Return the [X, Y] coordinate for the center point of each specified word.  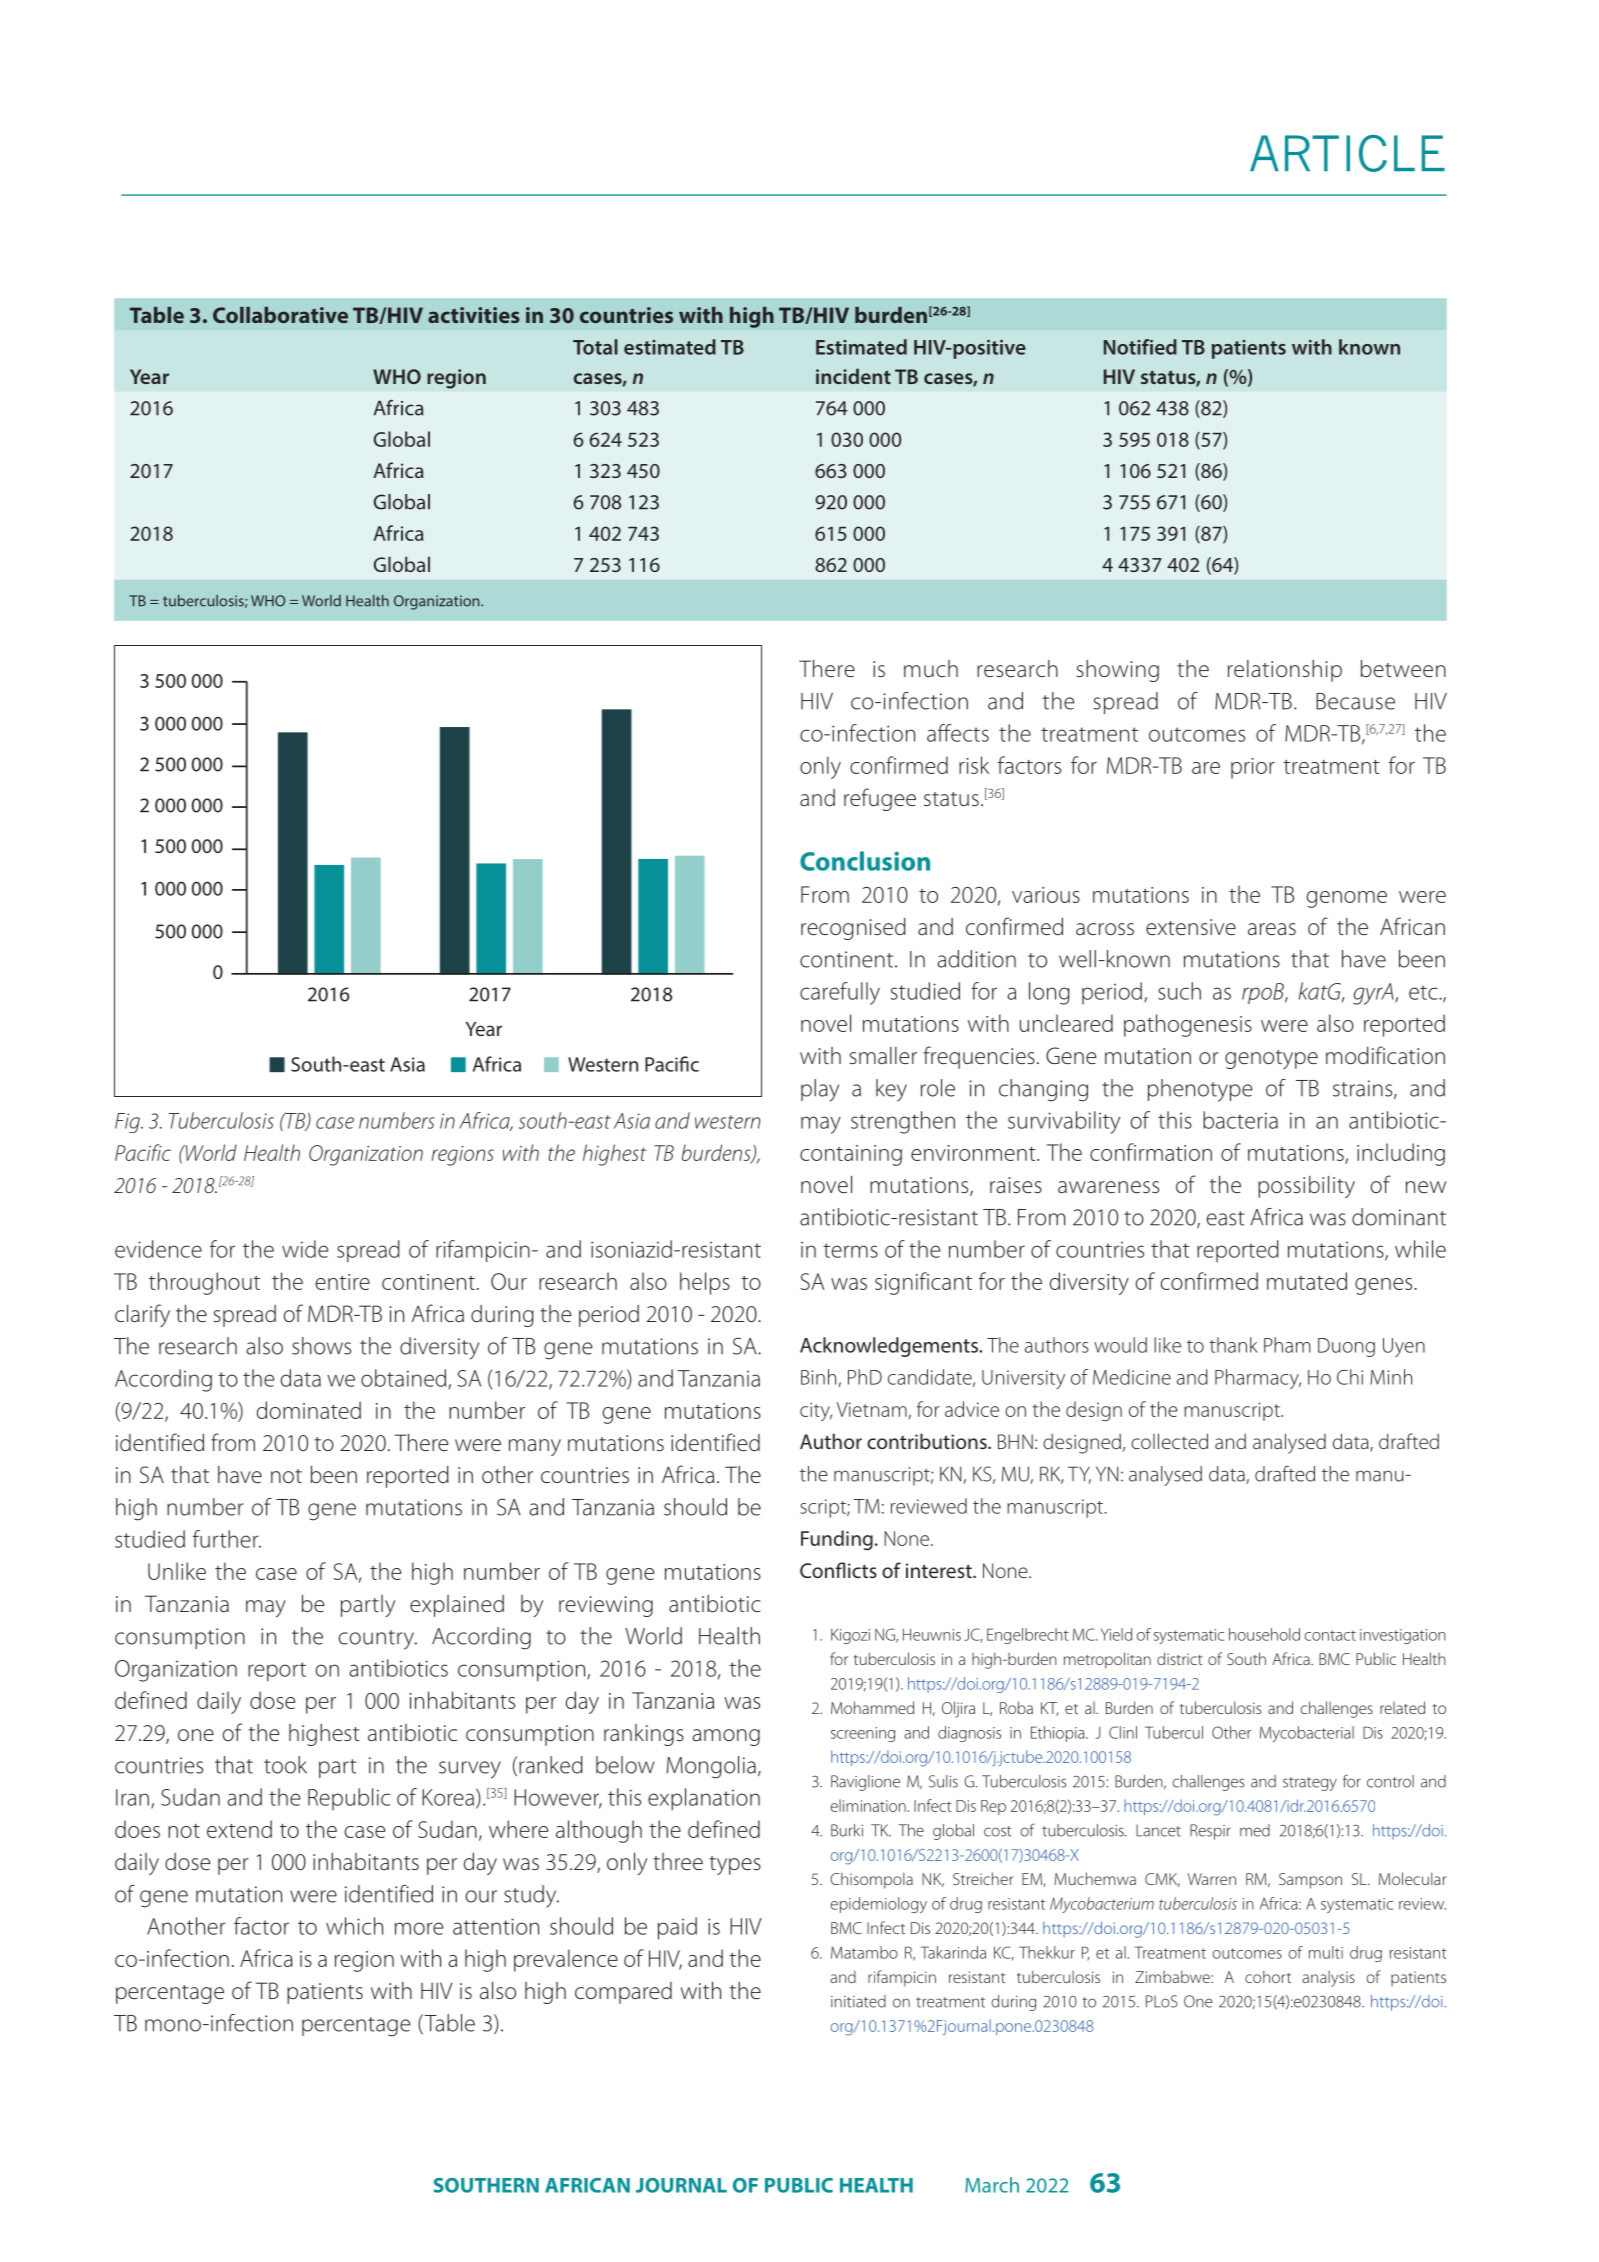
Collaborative [280, 315]
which [354, 1926]
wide [305, 1249]
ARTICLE [1347, 153]
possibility [1306, 1187]
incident [853, 376]
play [820, 1090]
